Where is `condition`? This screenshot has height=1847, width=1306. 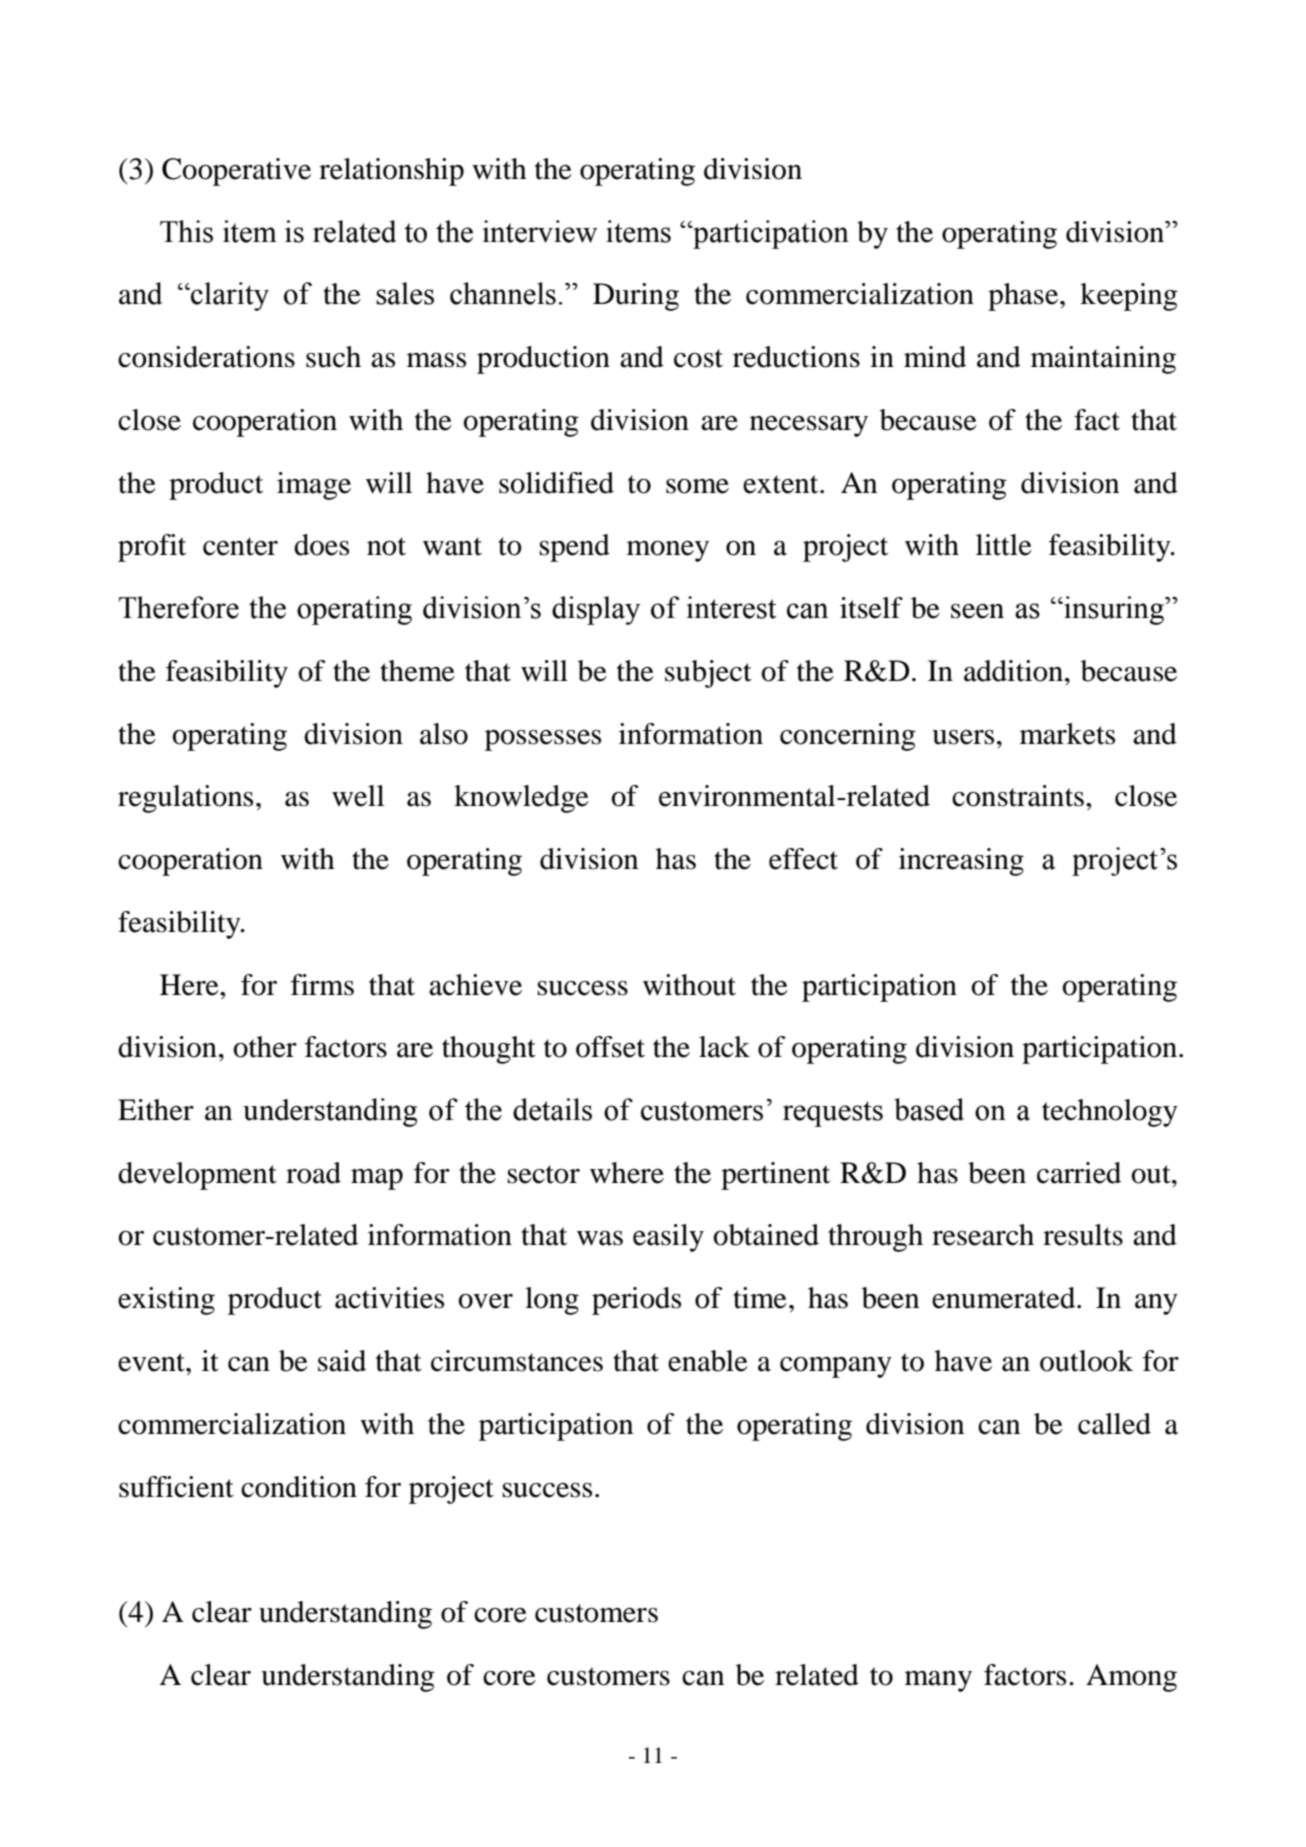
condition is located at coordinates (299, 1487).
